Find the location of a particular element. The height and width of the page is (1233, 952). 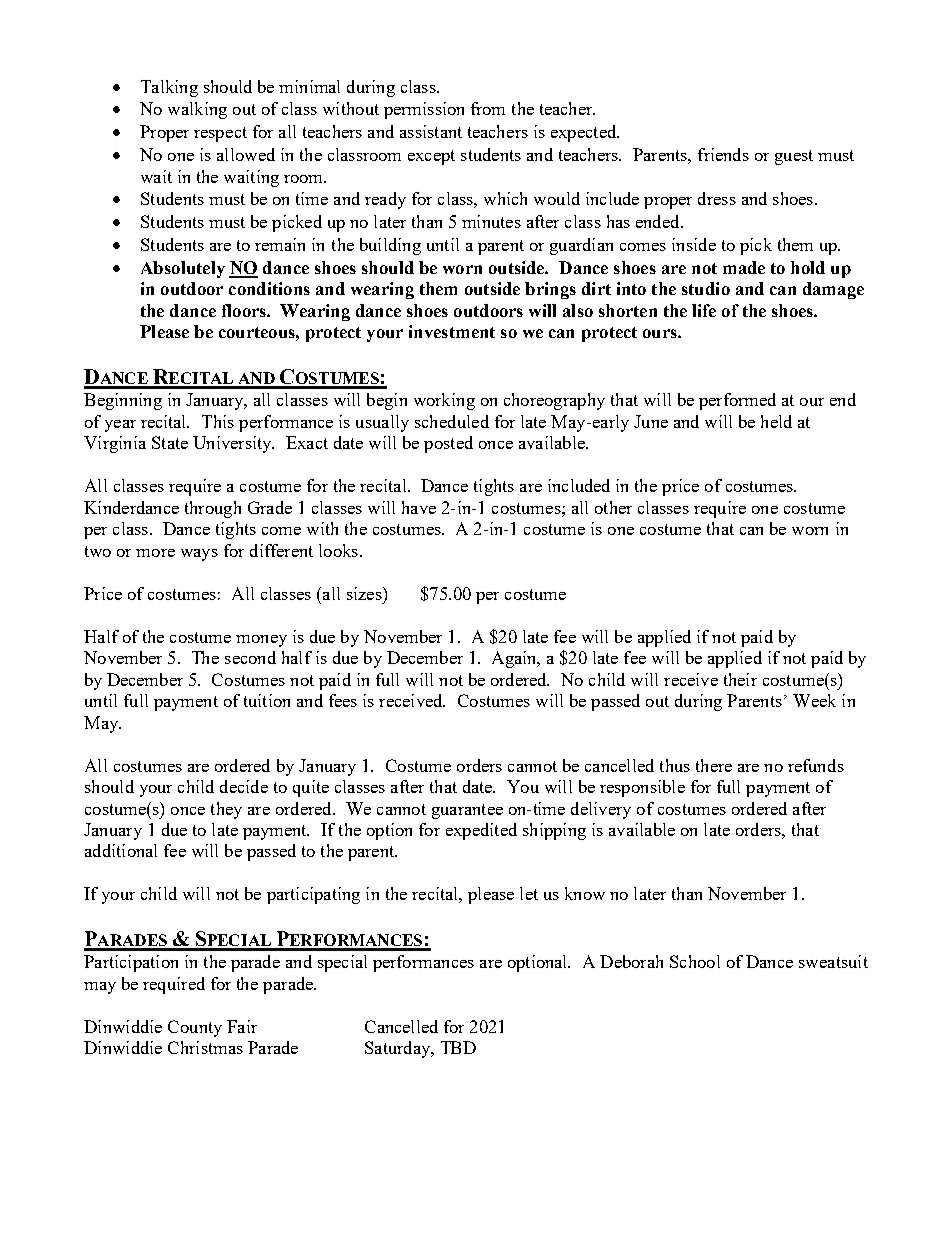

there is located at coordinates (714, 765).
